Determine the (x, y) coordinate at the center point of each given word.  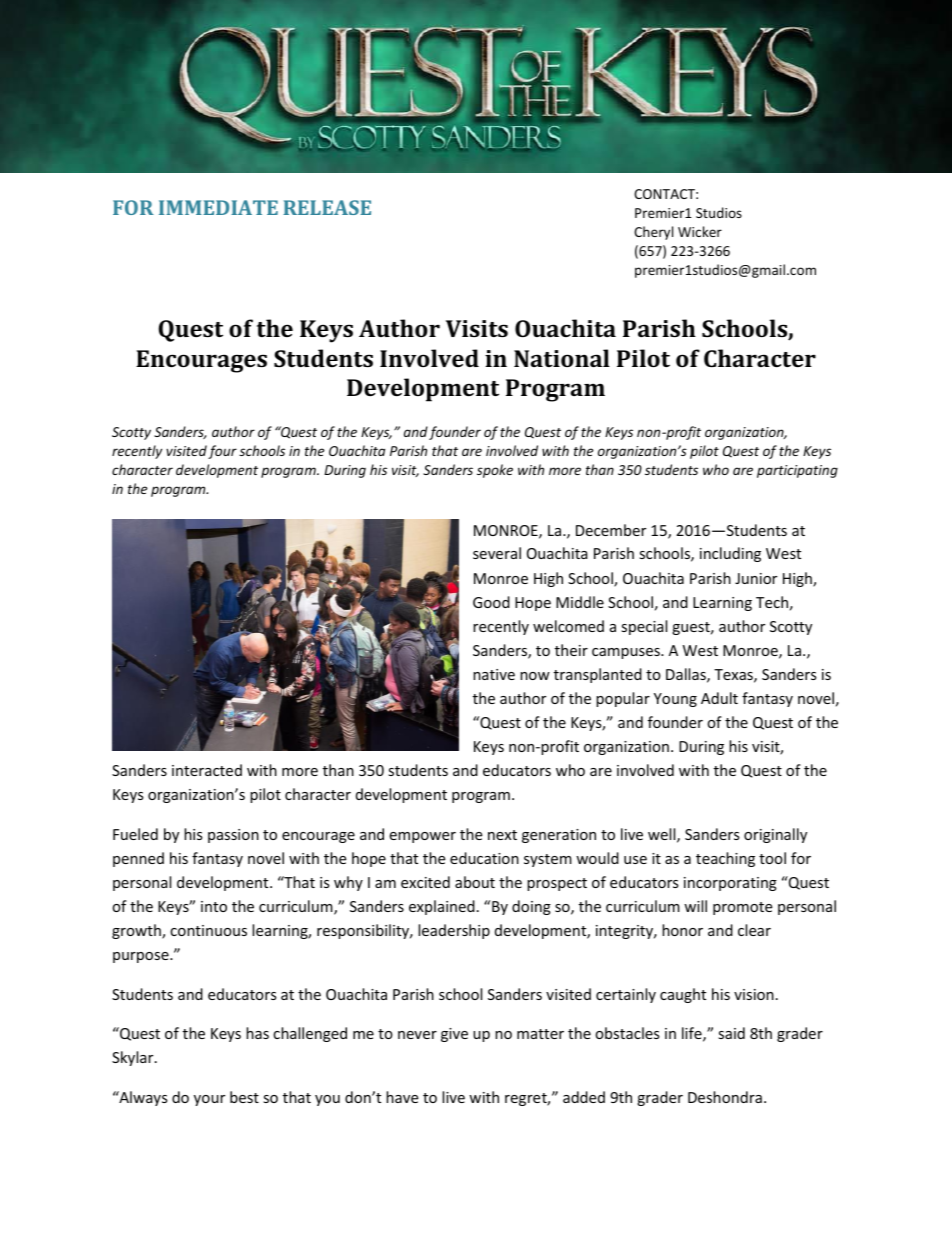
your (209, 1100)
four (222, 452)
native (494, 674)
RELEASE (327, 207)
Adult (719, 698)
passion (233, 836)
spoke (495, 471)
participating (797, 471)
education (484, 858)
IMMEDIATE (218, 207)
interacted (207, 770)
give (454, 1035)
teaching (725, 859)
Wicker (700, 231)
